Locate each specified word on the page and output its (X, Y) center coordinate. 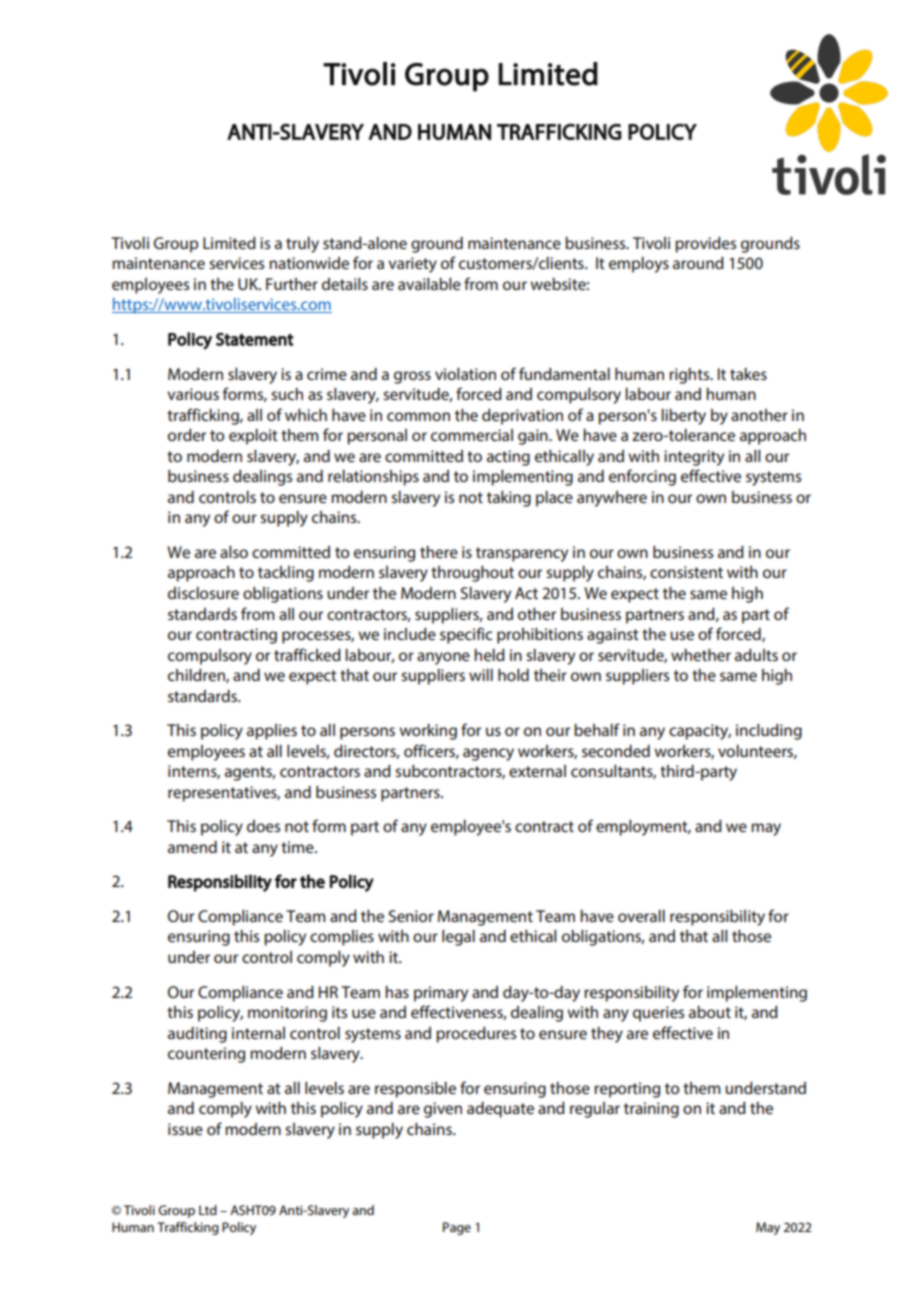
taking (509, 499)
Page (457, 1228)
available (429, 284)
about (710, 1012)
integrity (694, 458)
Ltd (208, 1210)
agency (488, 754)
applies (272, 732)
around (698, 263)
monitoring (287, 1014)
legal (458, 938)
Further (292, 284)
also (234, 552)
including (769, 732)
